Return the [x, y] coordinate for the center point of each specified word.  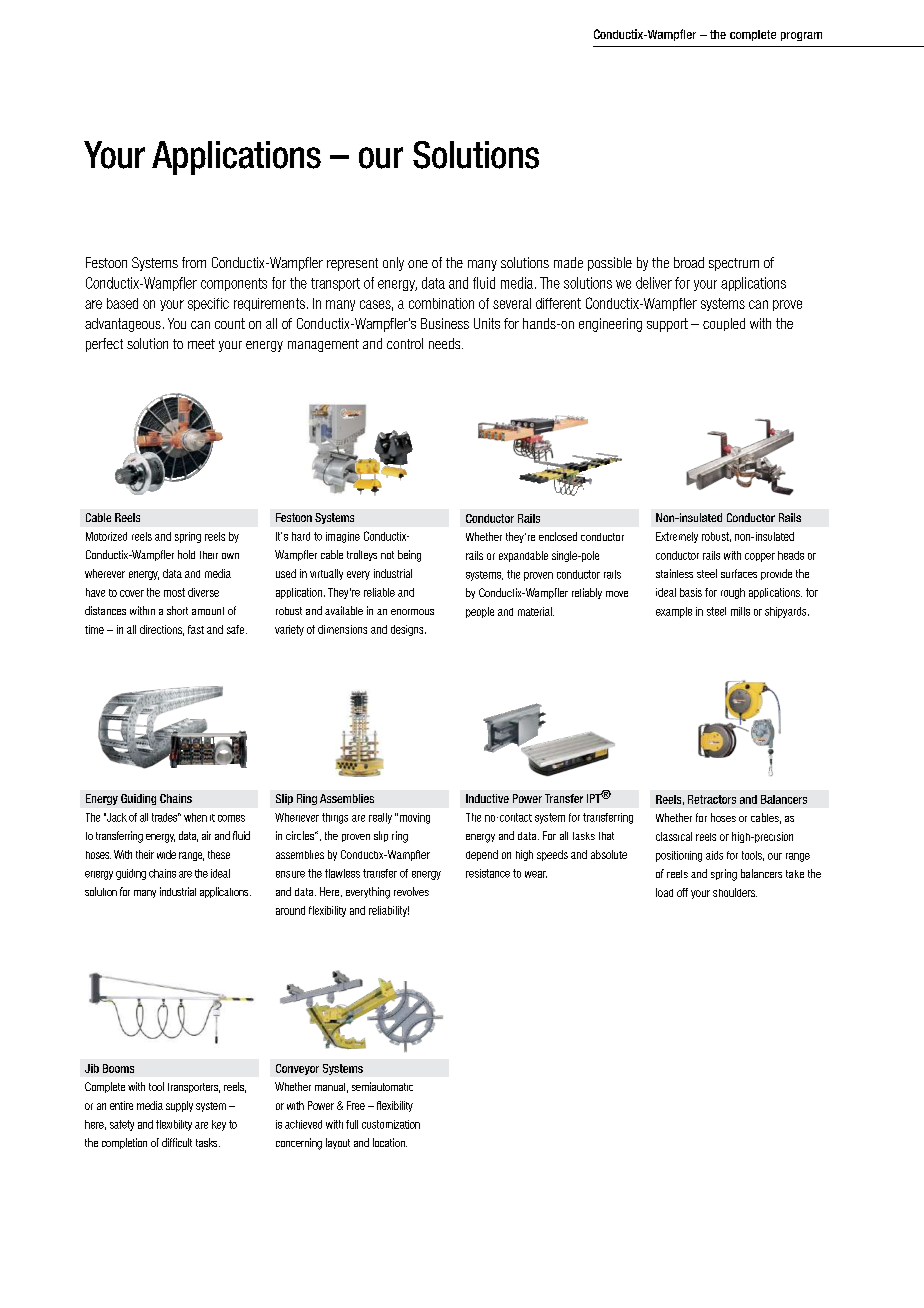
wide [166, 854]
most [174, 592]
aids [714, 855]
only [393, 264]
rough [733, 593]
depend [482, 855]
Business [445, 323]
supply [179, 1106]
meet [201, 344]
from [194, 262]
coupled [724, 324]
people [480, 612]
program [801, 36]
